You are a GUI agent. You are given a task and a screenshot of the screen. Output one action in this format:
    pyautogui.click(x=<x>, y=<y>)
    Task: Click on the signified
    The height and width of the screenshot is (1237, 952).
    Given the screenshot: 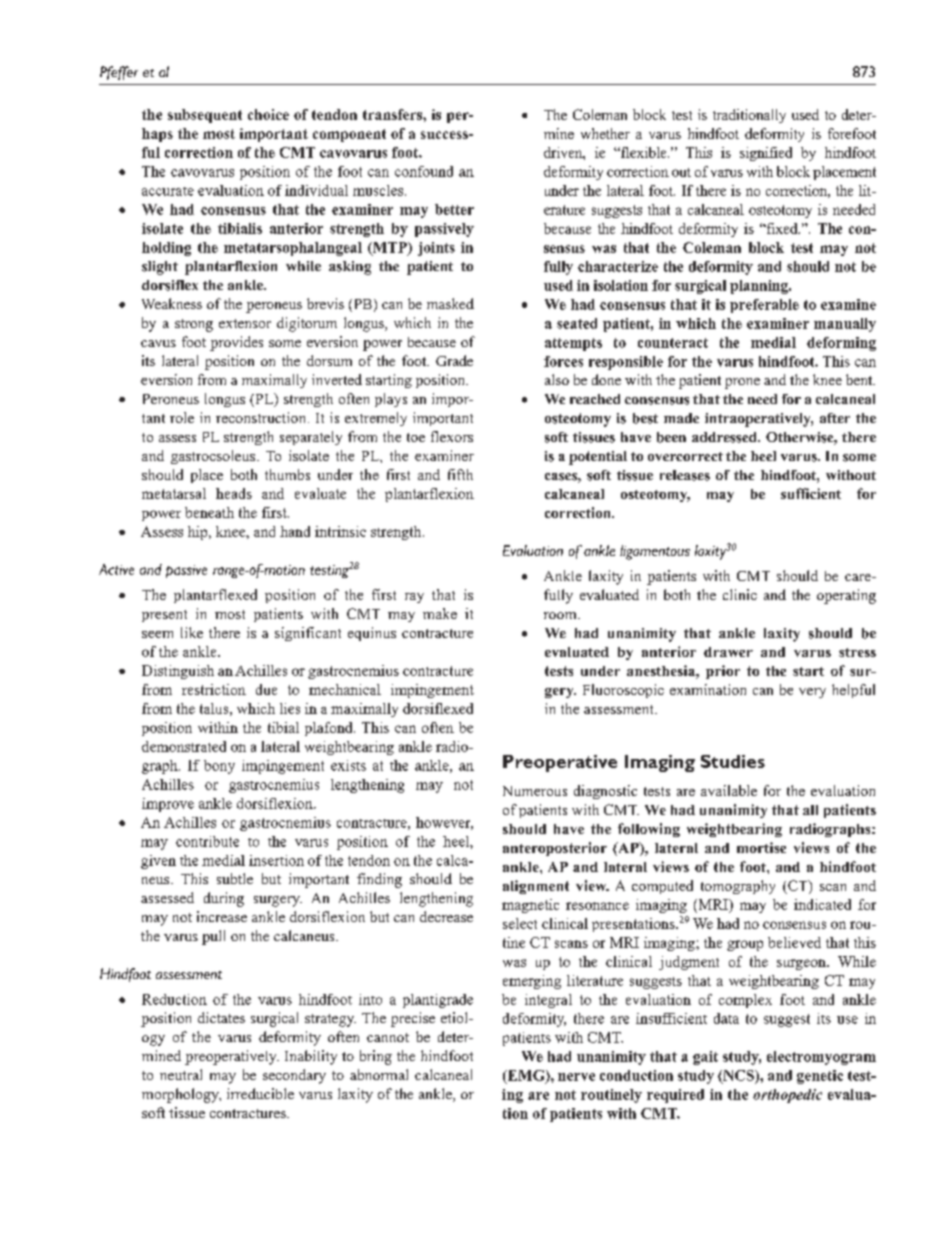 What is the action you would take?
    pyautogui.click(x=766, y=154)
